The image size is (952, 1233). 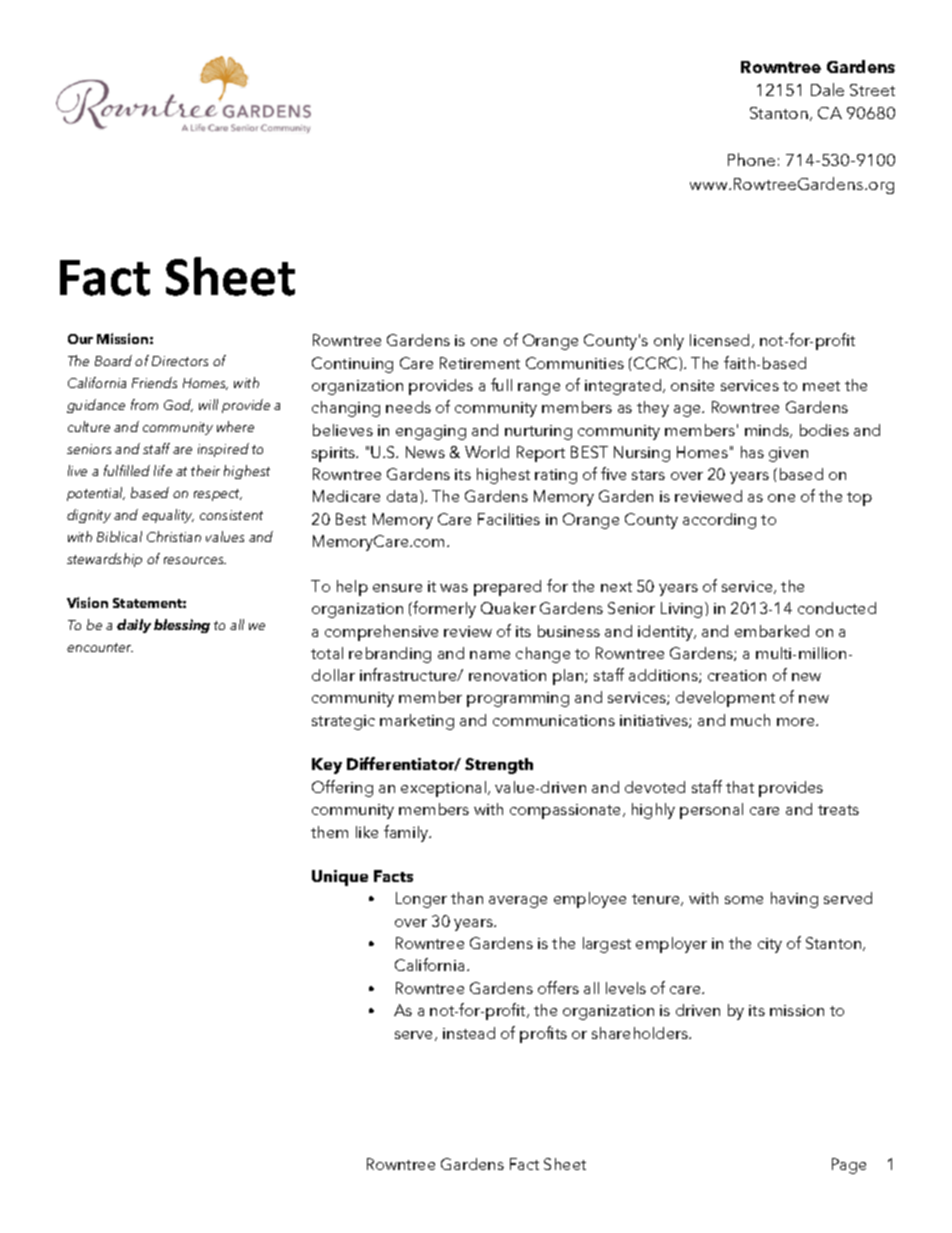 I want to click on blessing, so click(x=182, y=626).
